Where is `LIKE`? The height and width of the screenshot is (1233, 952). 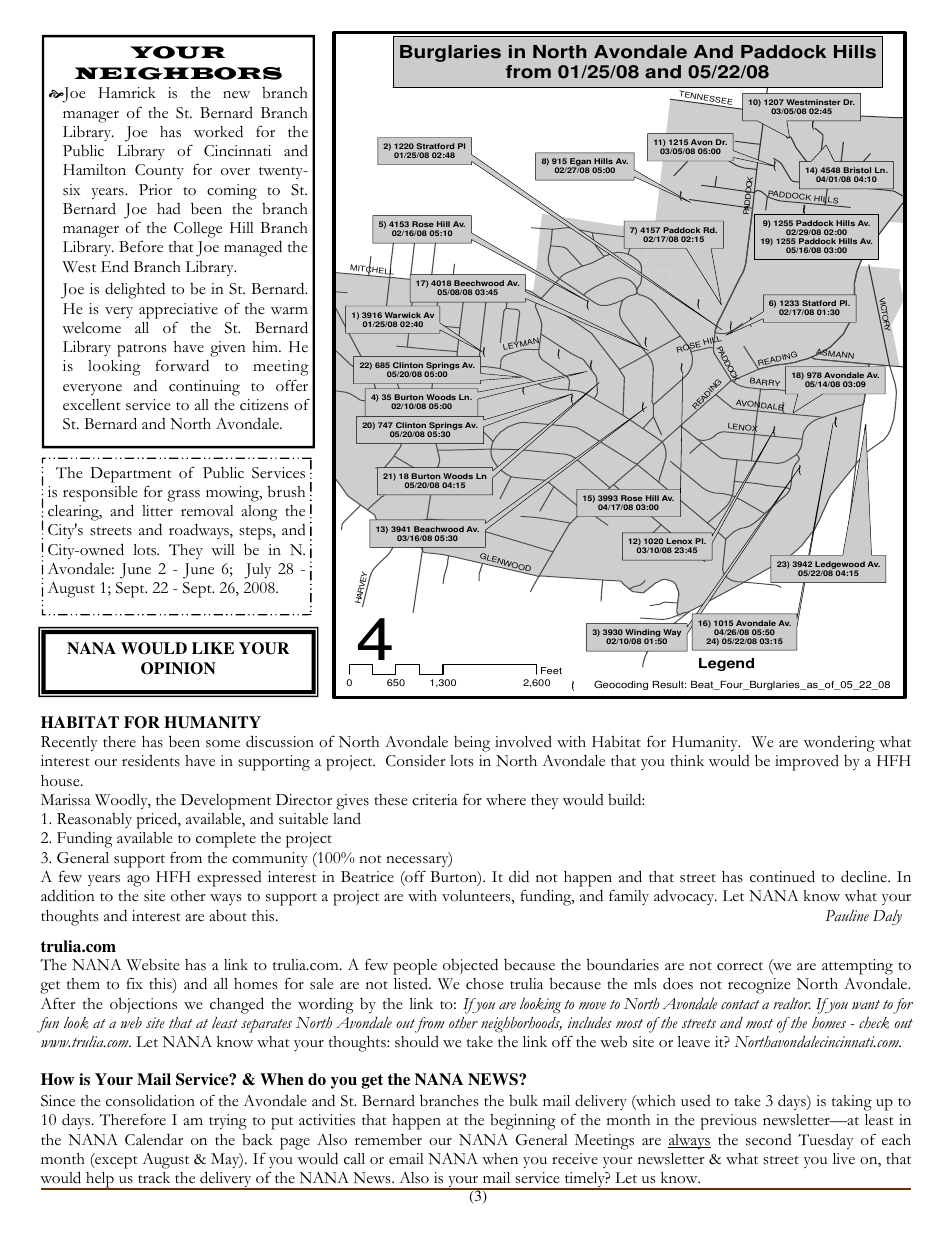 LIKE is located at coordinates (213, 648).
